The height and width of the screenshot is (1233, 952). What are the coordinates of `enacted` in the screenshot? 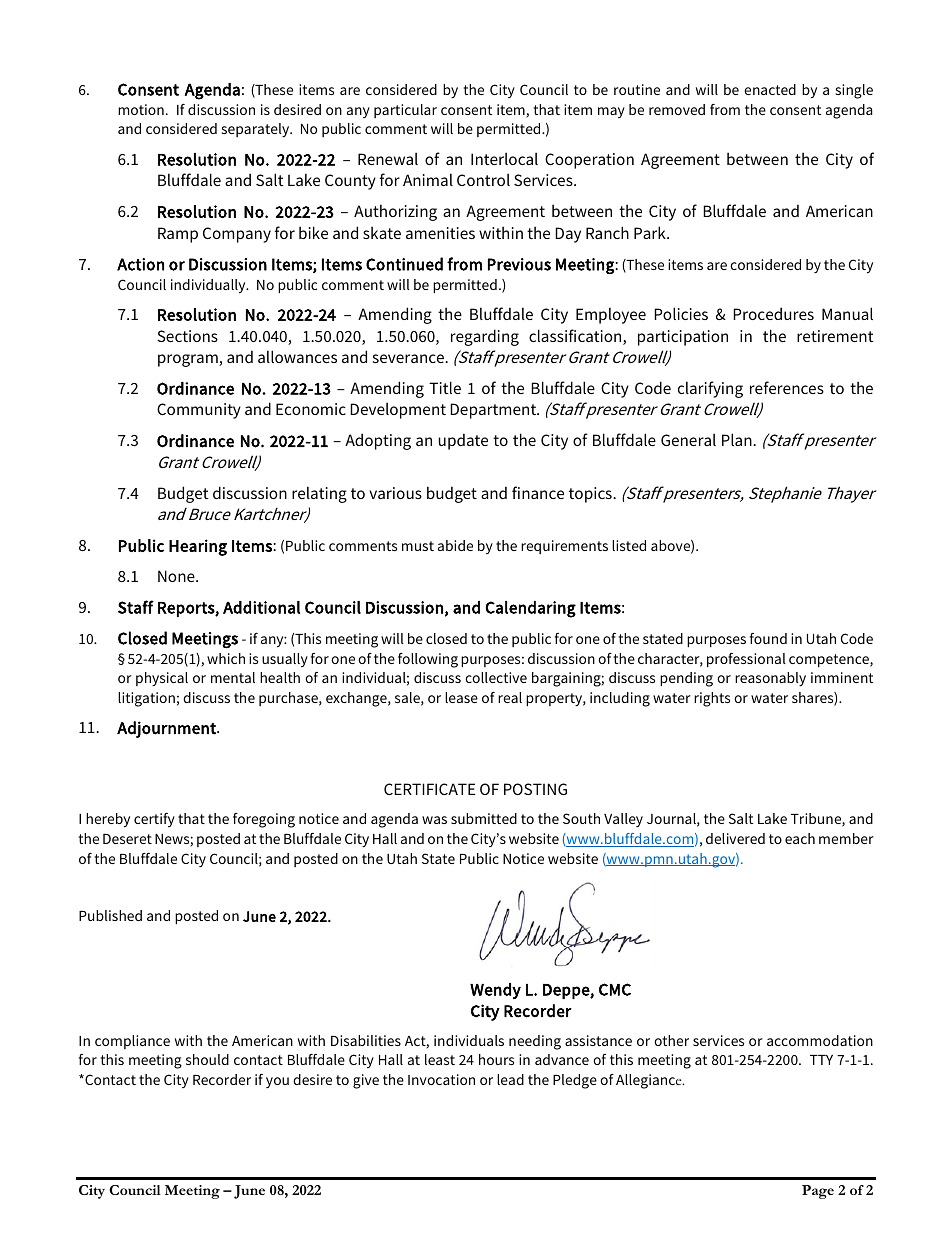 It's located at (770, 89).
